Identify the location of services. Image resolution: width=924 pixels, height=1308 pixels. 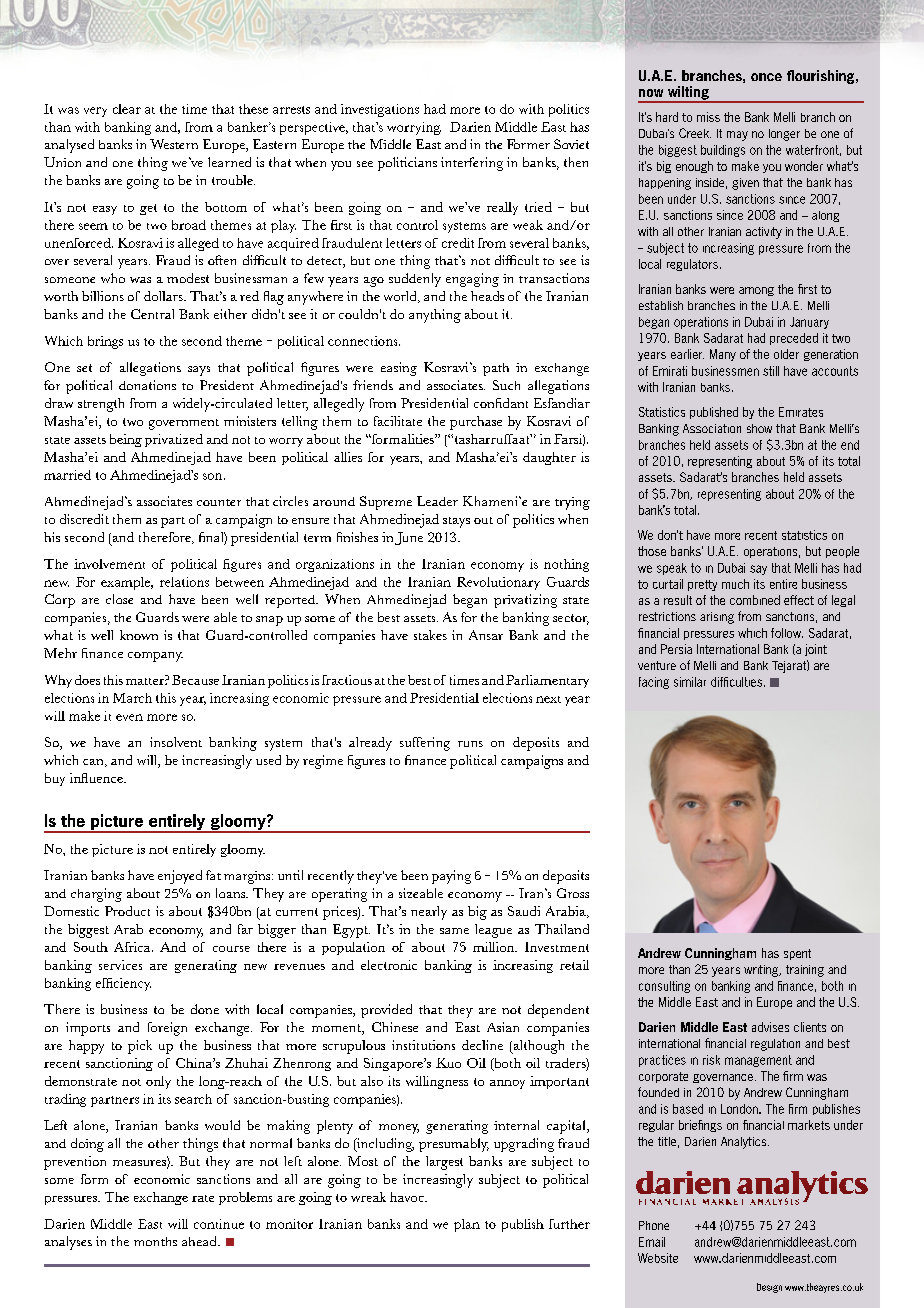
(120, 965).
